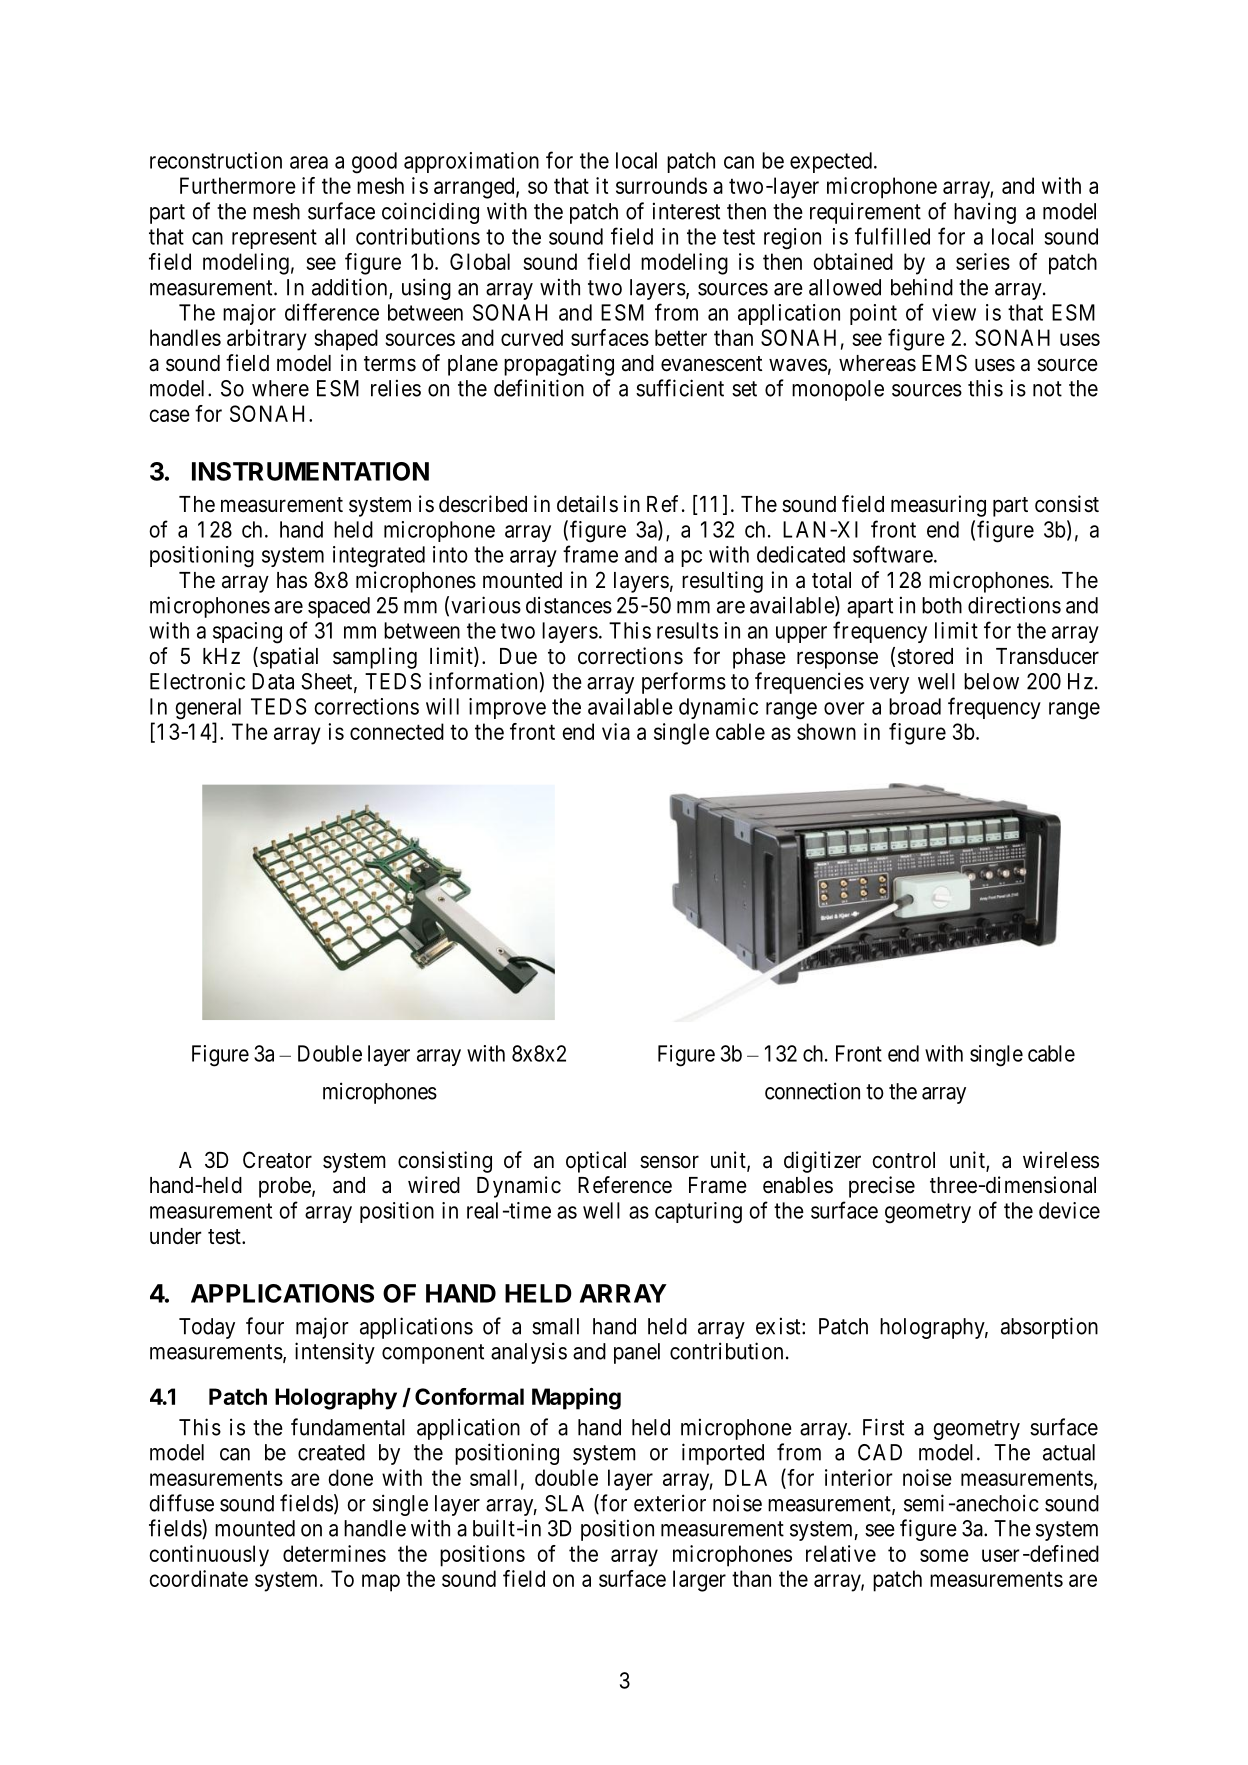 This screenshot has width=1248, height=1765. Describe the element at coordinates (289, 658) in the screenshot. I see `spatial` at that location.
